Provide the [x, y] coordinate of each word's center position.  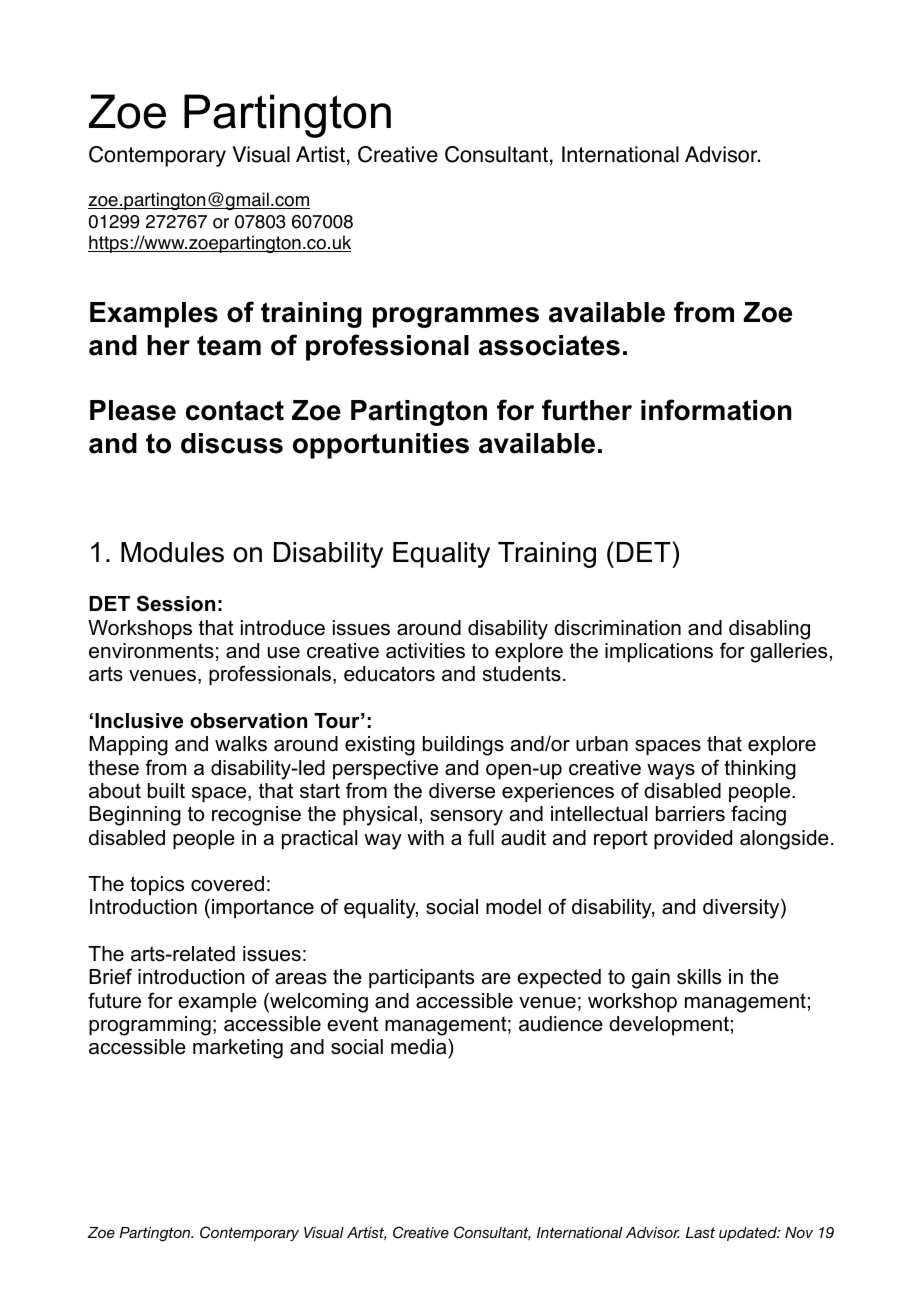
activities [425, 651]
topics [157, 885]
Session [176, 603]
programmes [456, 317]
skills [699, 977]
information [716, 410]
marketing [238, 1049]
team [229, 345]
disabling [769, 630]
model [513, 907]
